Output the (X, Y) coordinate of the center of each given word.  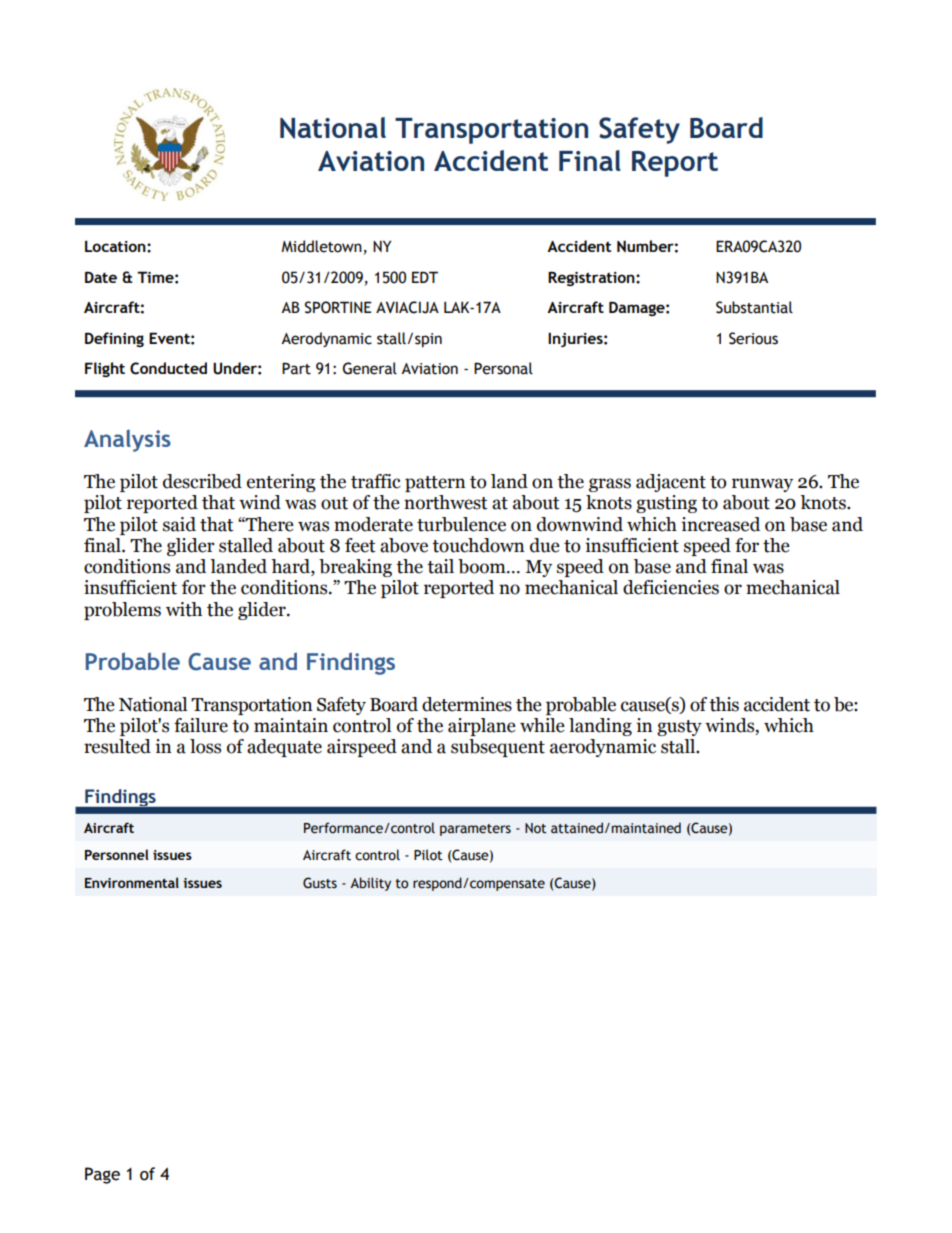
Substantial (754, 307)
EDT (425, 277)
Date (101, 277)
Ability (370, 884)
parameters (475, 830)
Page (102, 1175)
